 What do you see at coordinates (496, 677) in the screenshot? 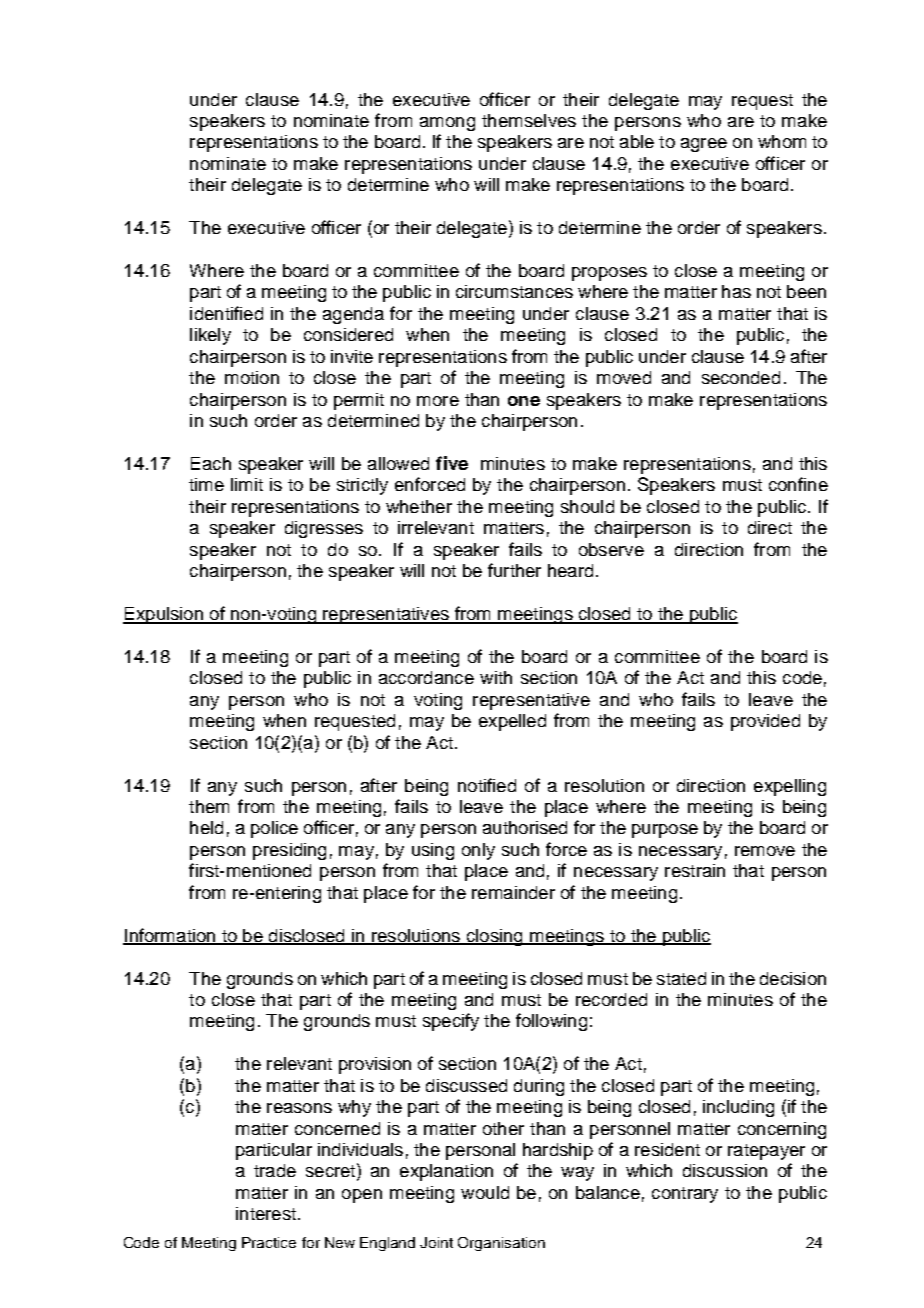
I see `with` at bounding box center [496, 677].
